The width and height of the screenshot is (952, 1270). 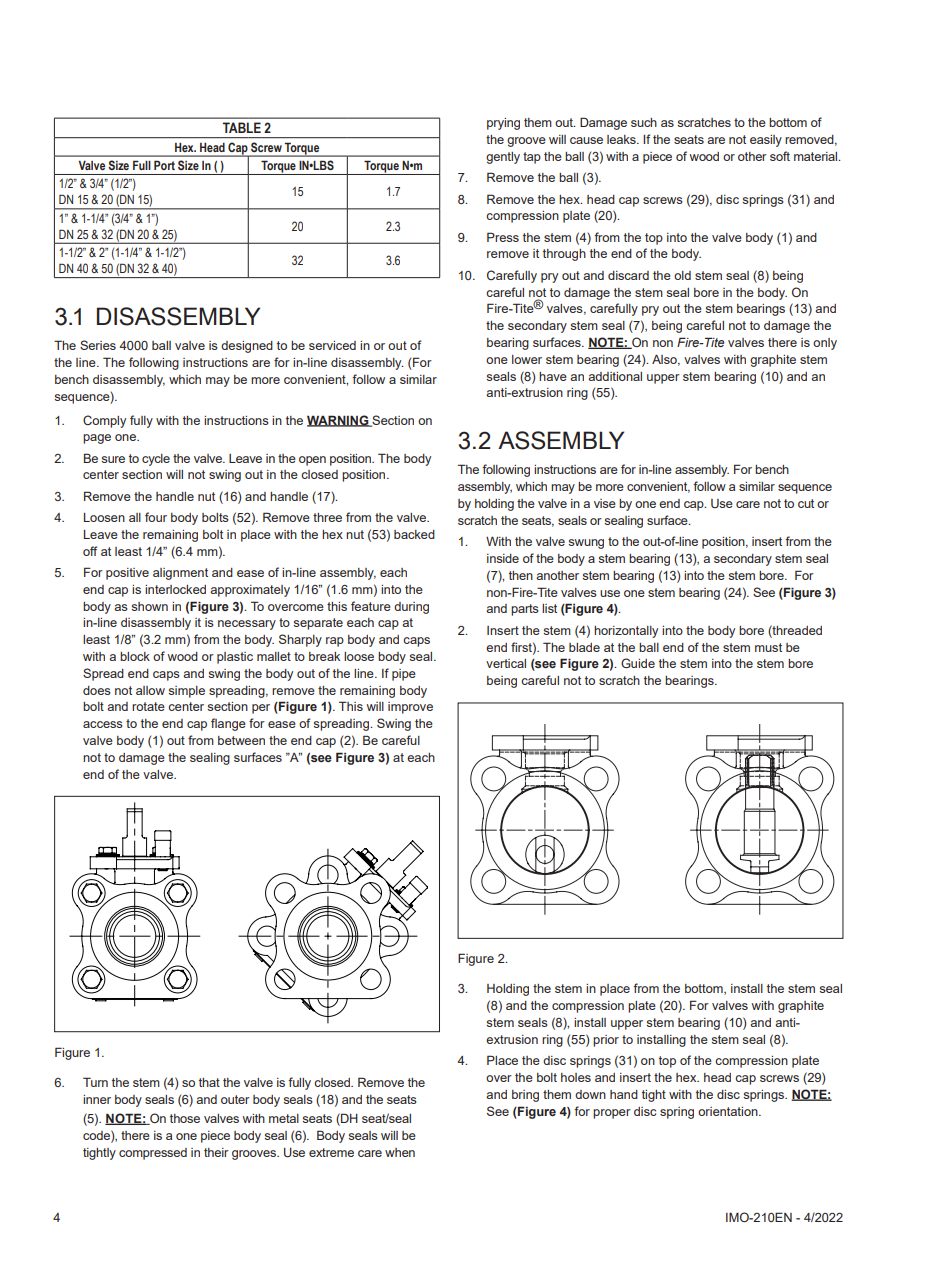 What do you see at coordinates (135, 656) in the screenshot?
I see `block` at bounding box center [135, 656].
